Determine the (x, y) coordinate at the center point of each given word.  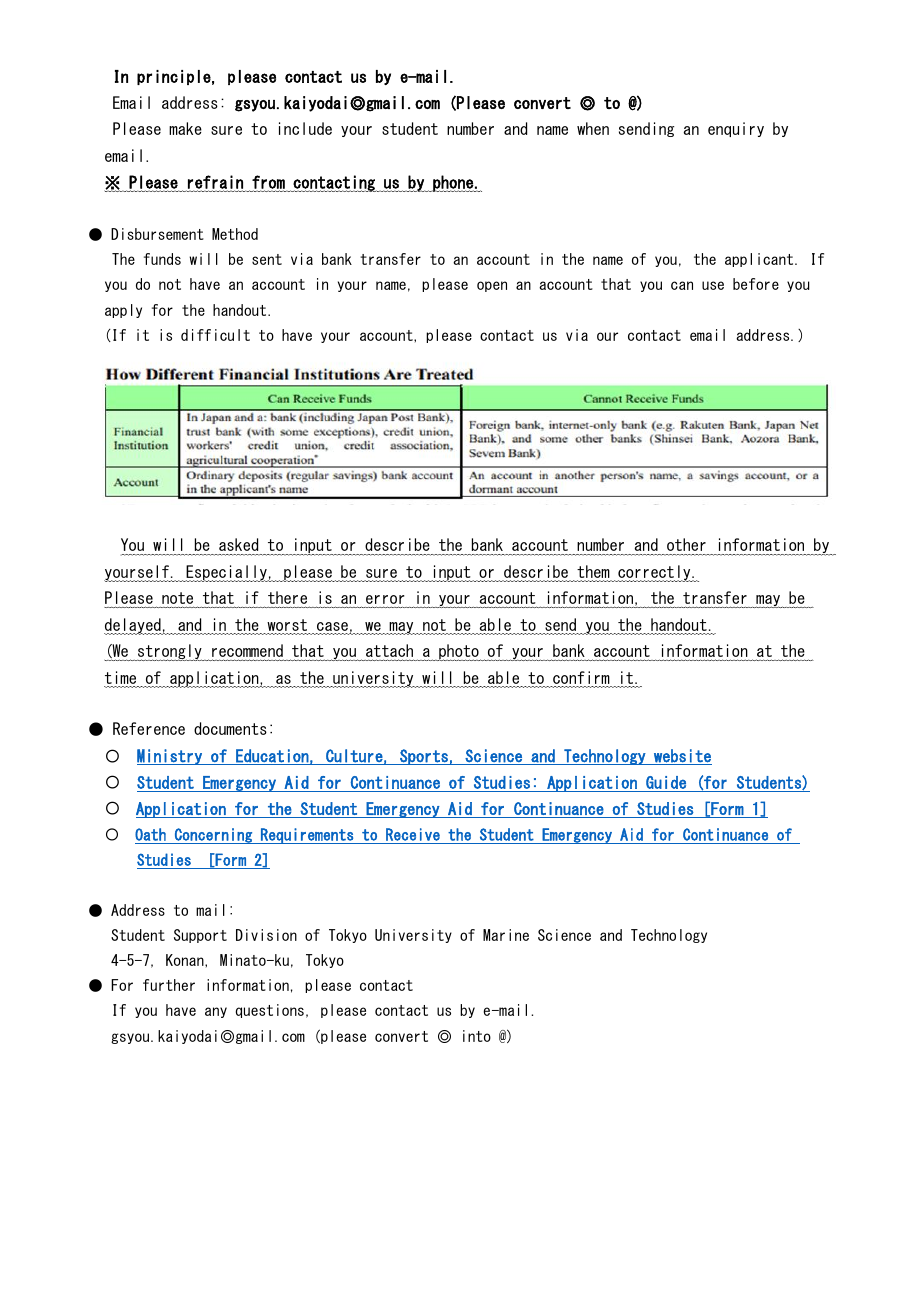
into (477, 1036)
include (305, 128)
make (185, 128)
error (385, 601)
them (594, 573)
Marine (506, 935)
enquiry (736, 129)
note (178, 599)
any (216, 1012)
